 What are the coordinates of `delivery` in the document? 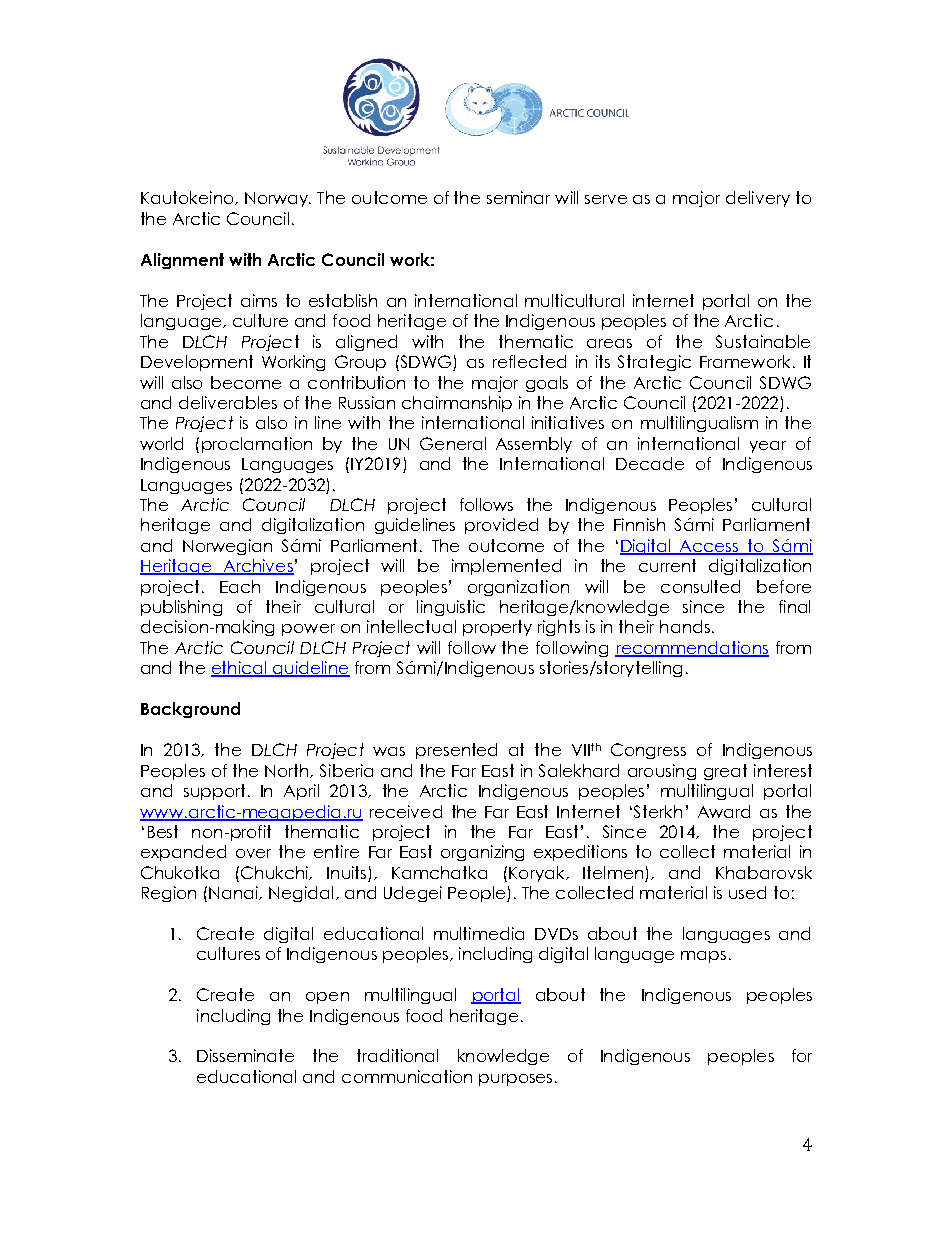 It's located at (758, 199).
